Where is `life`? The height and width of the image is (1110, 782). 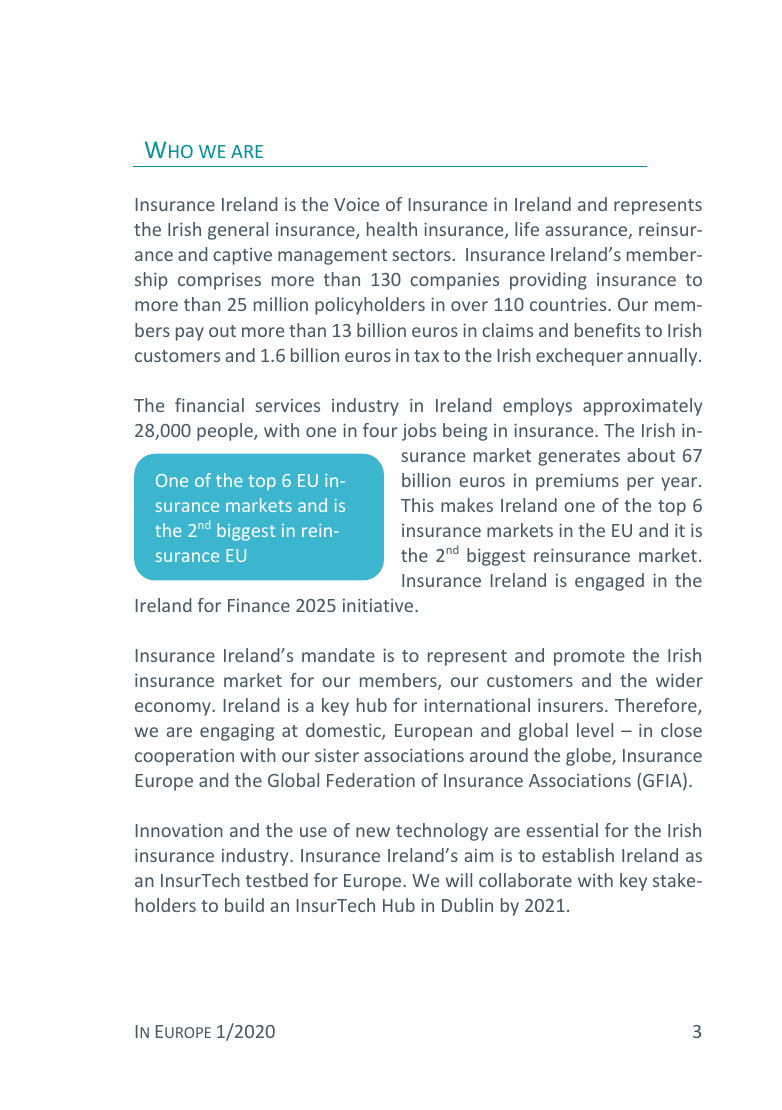 life is located at coordinates (527, 229).
